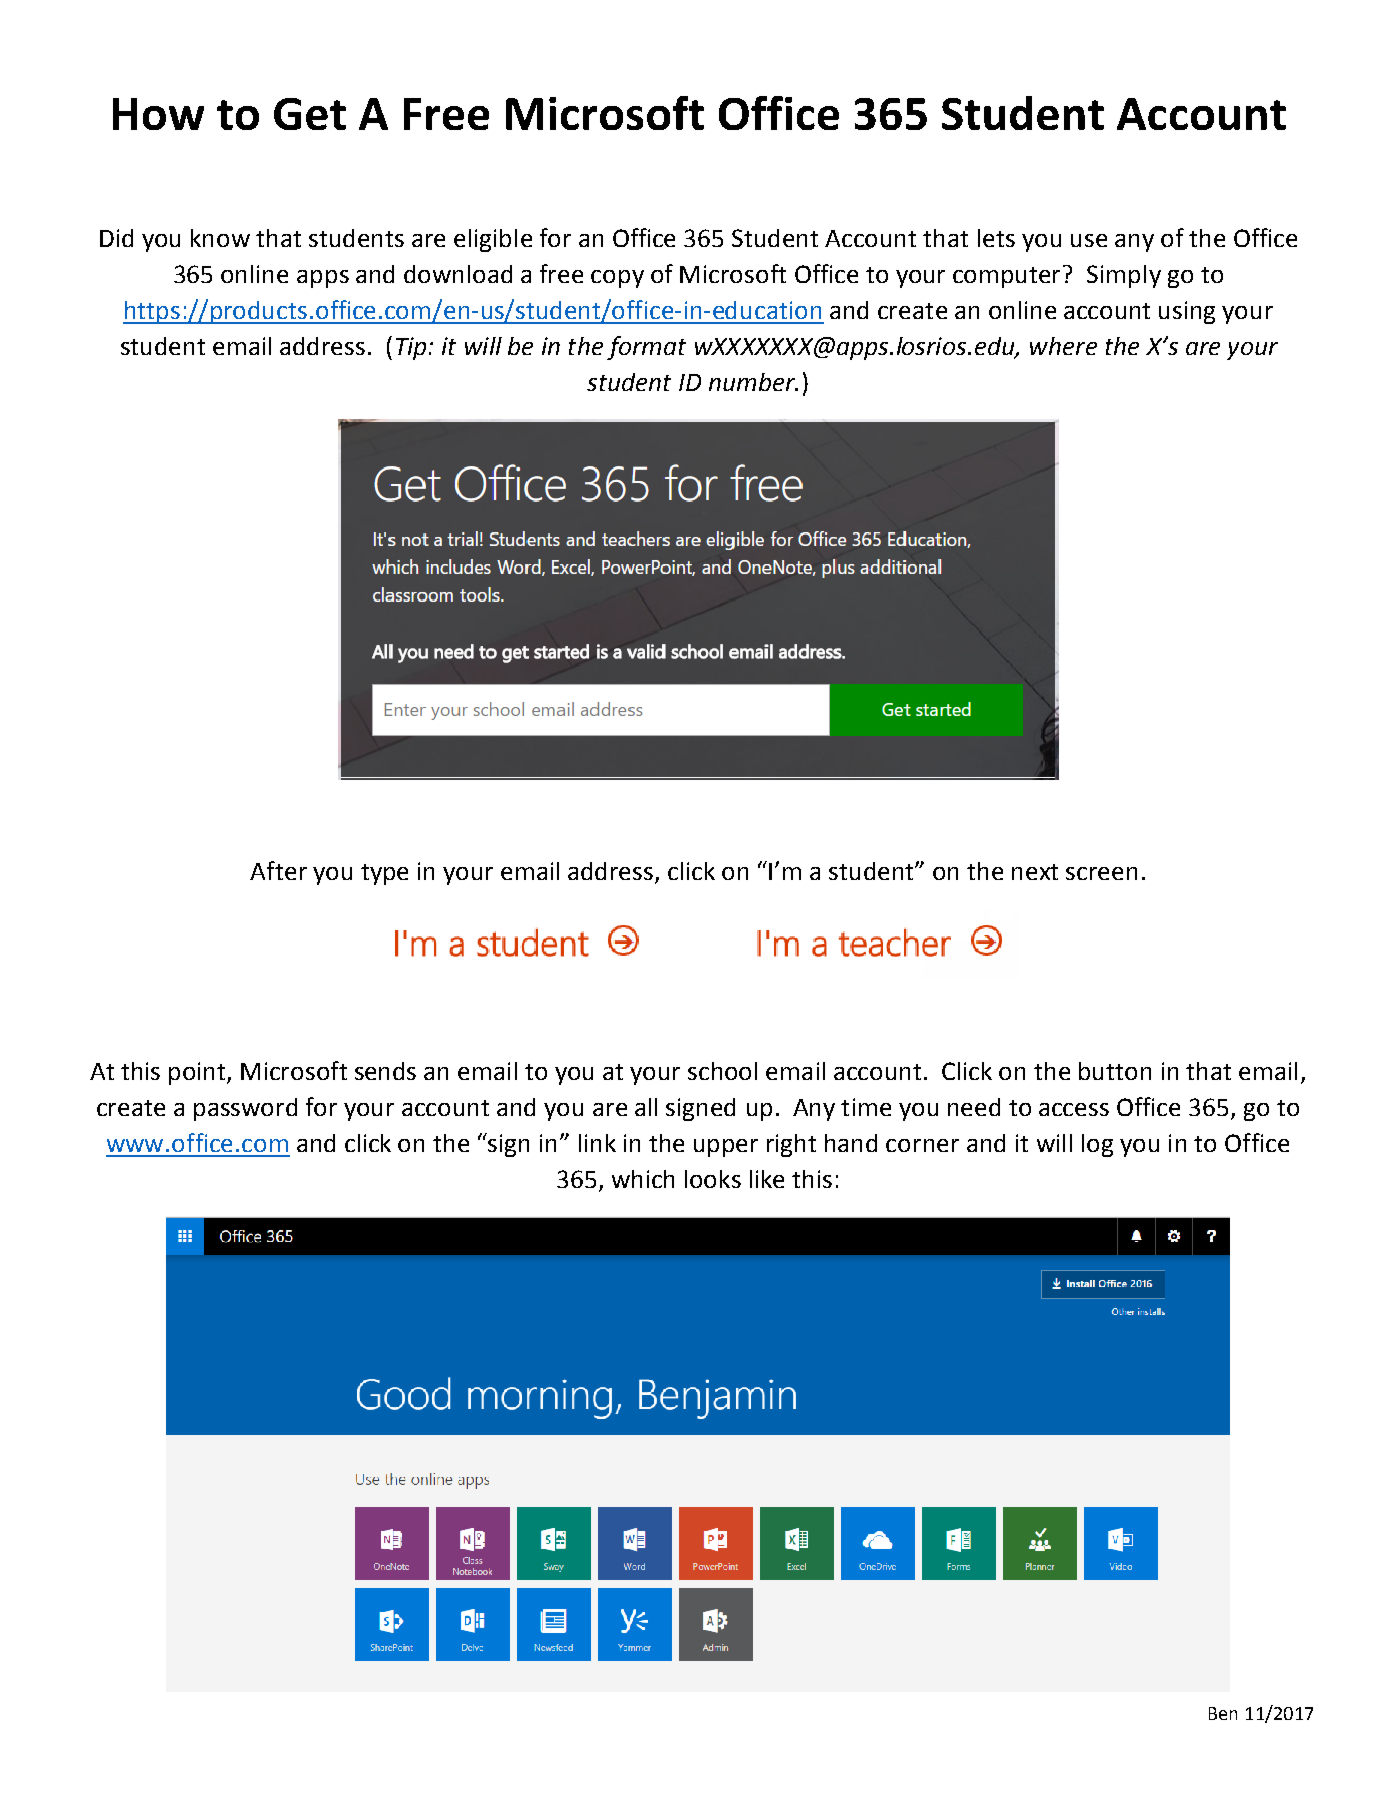  I want to click on password, so click(245, 1109).
